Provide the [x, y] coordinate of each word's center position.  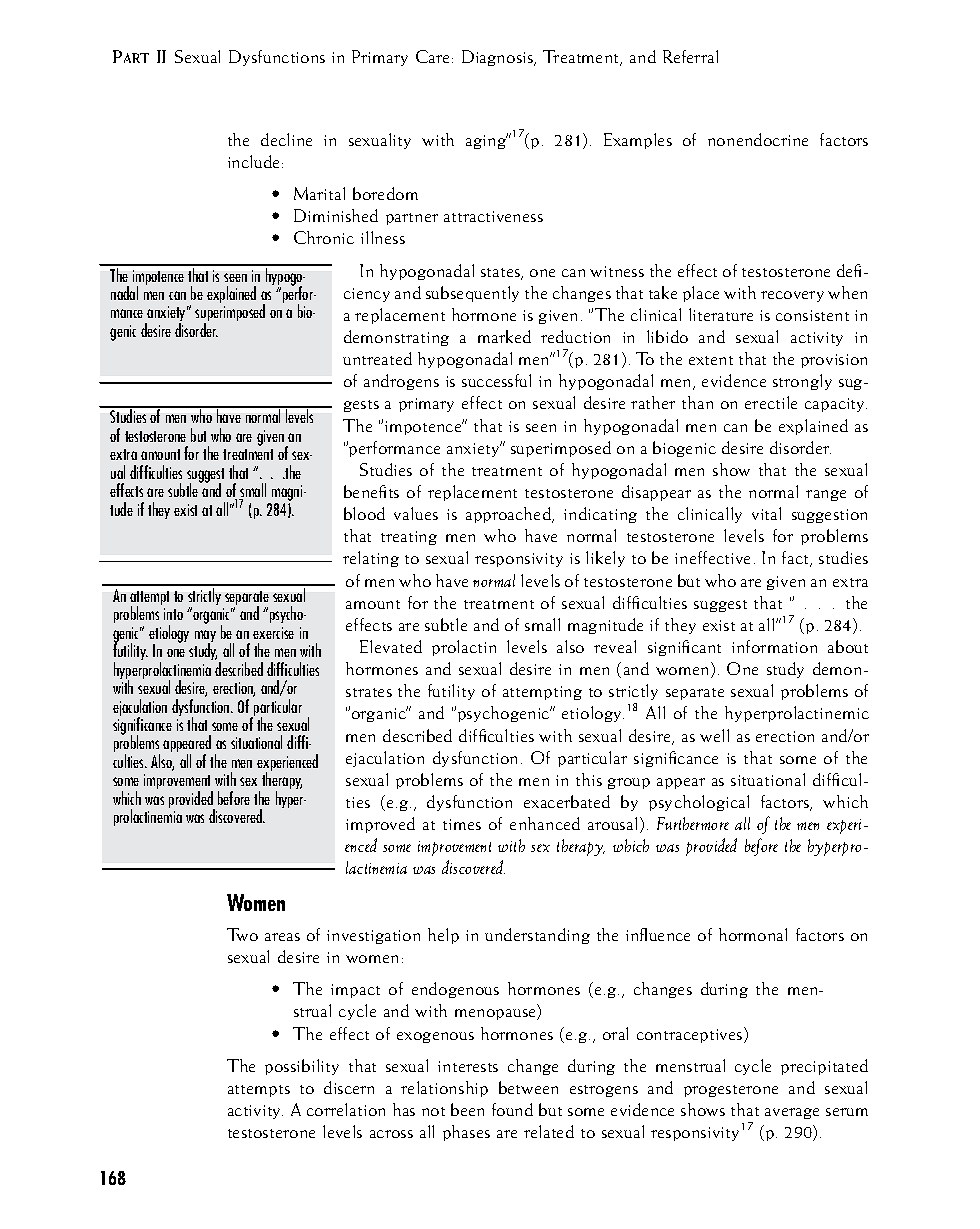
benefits [371, 491]
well [714, 735]
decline [286, 139]
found [512, 1109]
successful [496, 380]
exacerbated [567, 801]
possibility [302, 1067]
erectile [771, 402]
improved [380, 825]
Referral [690, 56]
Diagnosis [499, 58]
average [792, 1113]
